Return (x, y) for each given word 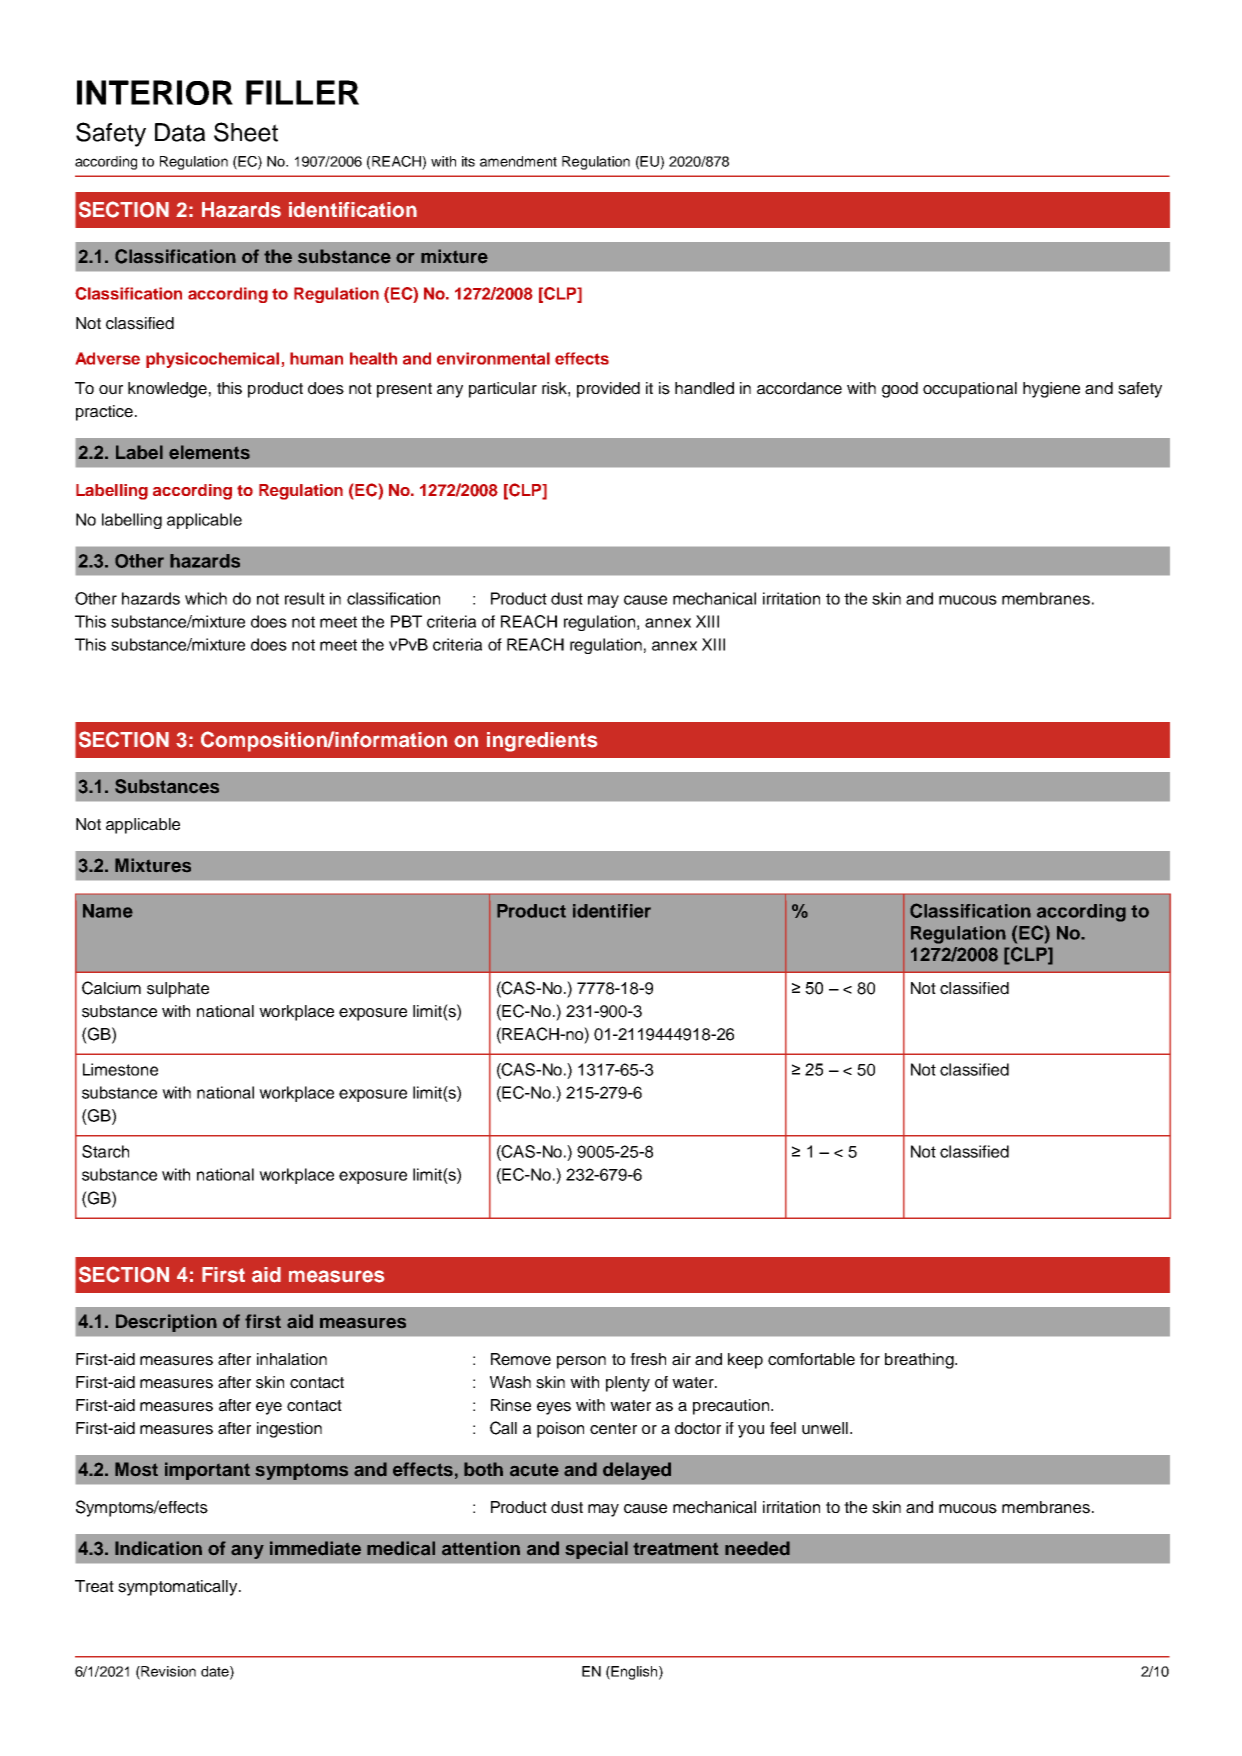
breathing (920, 1361)
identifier (612, 911)
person (581, 1362)
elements (209, 452)
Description (166, 1323)
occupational (970, 390)
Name (108, 911)
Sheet (246, 132)
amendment (518, 161)
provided (608, 390)
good (900, 390)
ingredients (542, 742)
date (216, 1672)
